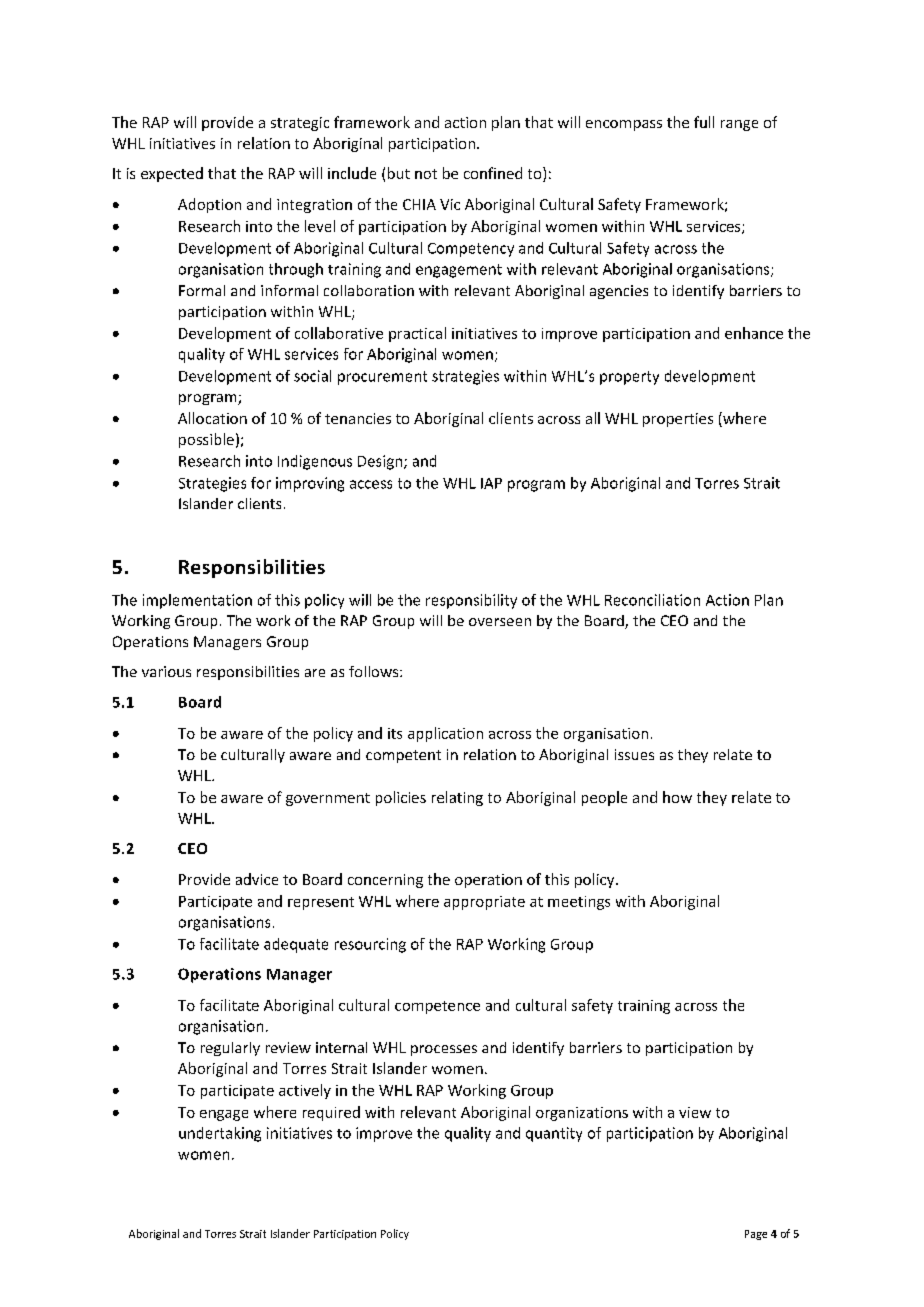 Image resolution: width=924 pixels, height=1307 pixels. What do you see at coordinates (296, 945) in the screenshot?
I see `adequate` at bounding box center [296, 945].
